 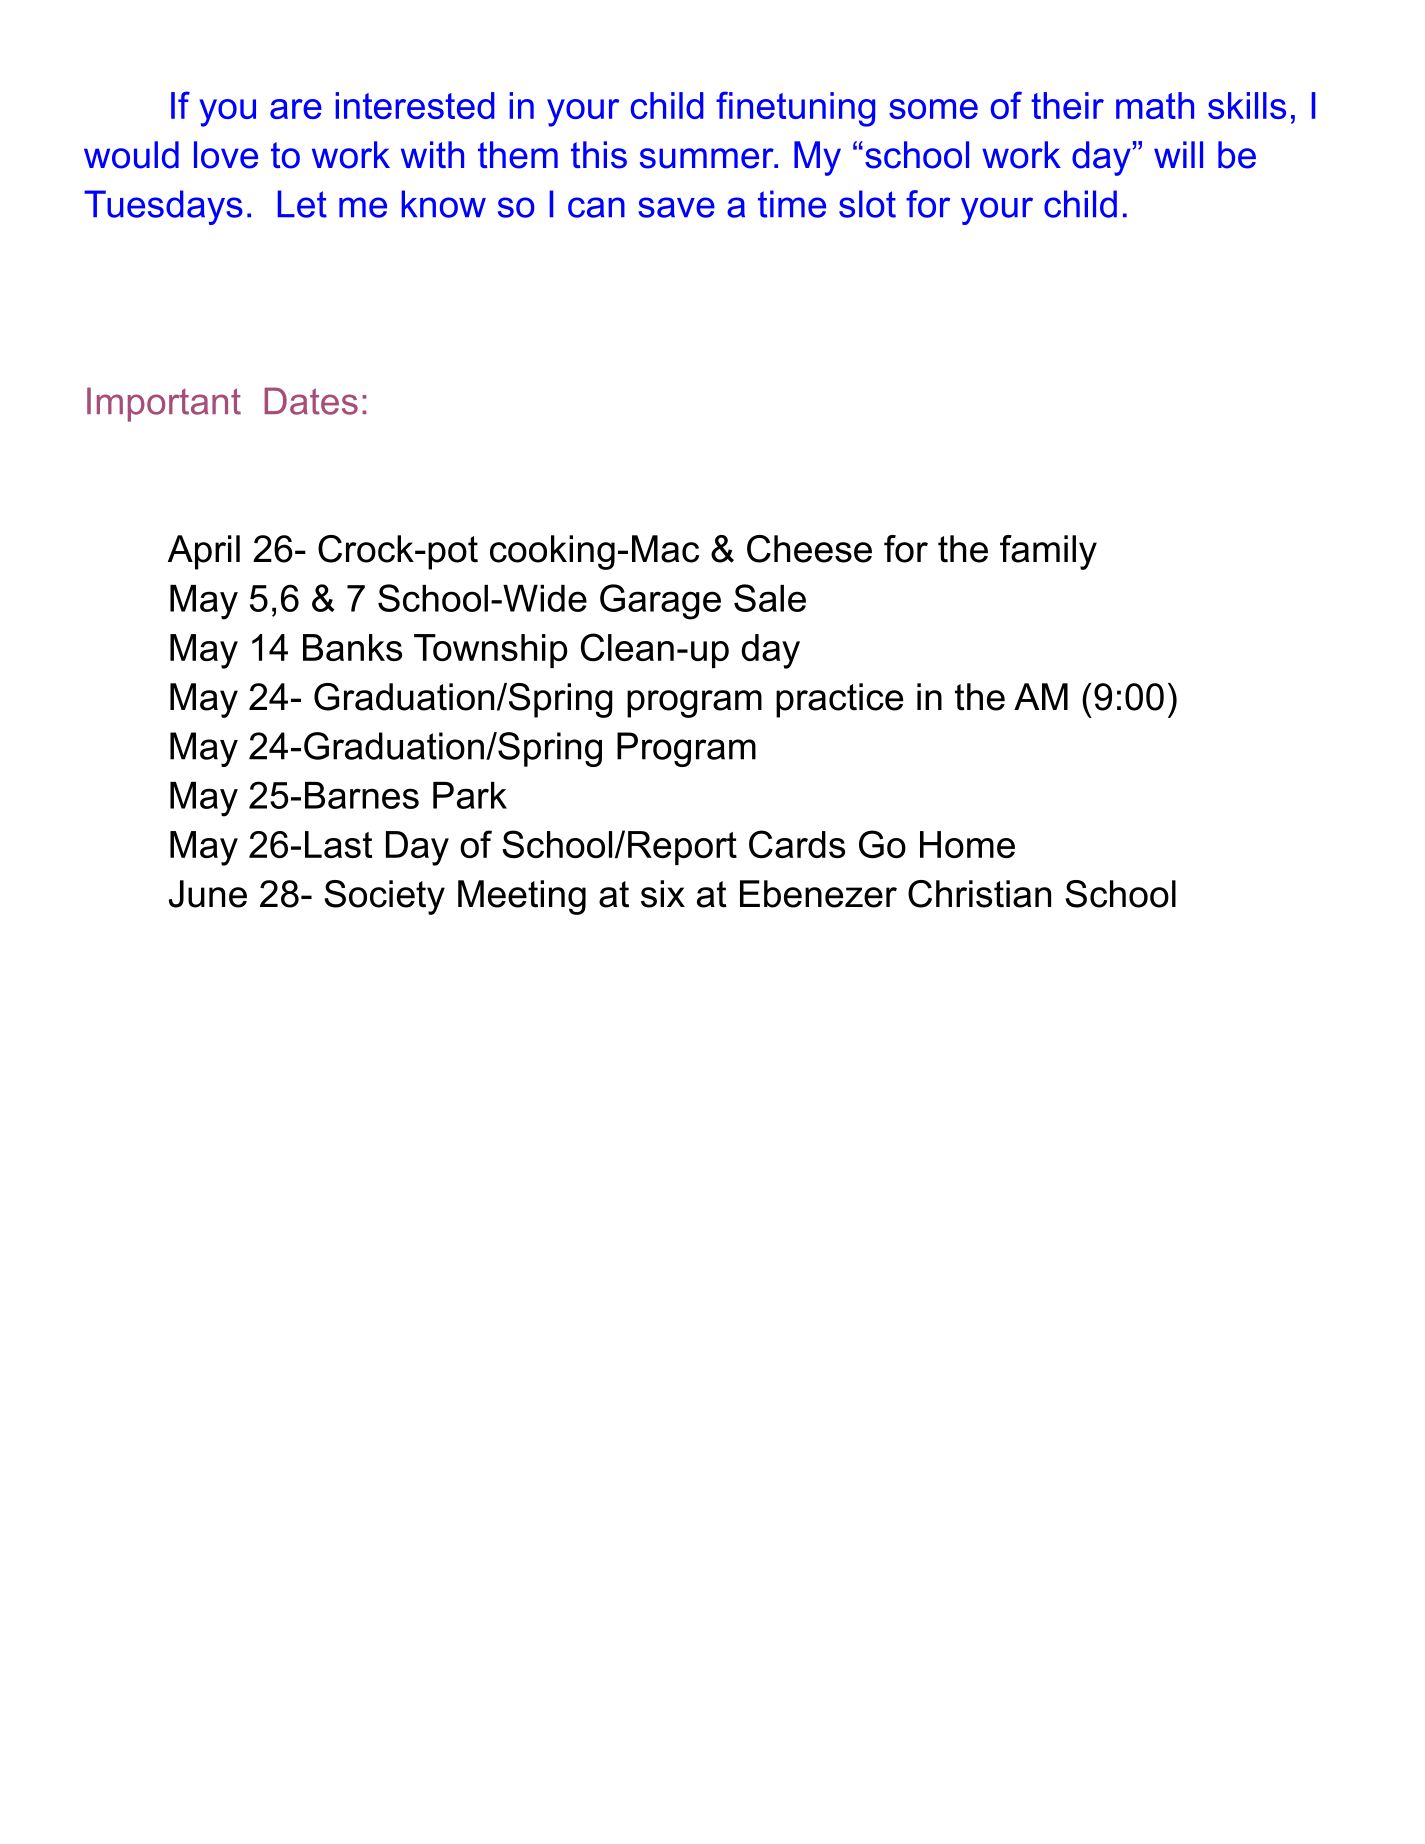 I want to click on this, so click(x=599, y=155).
